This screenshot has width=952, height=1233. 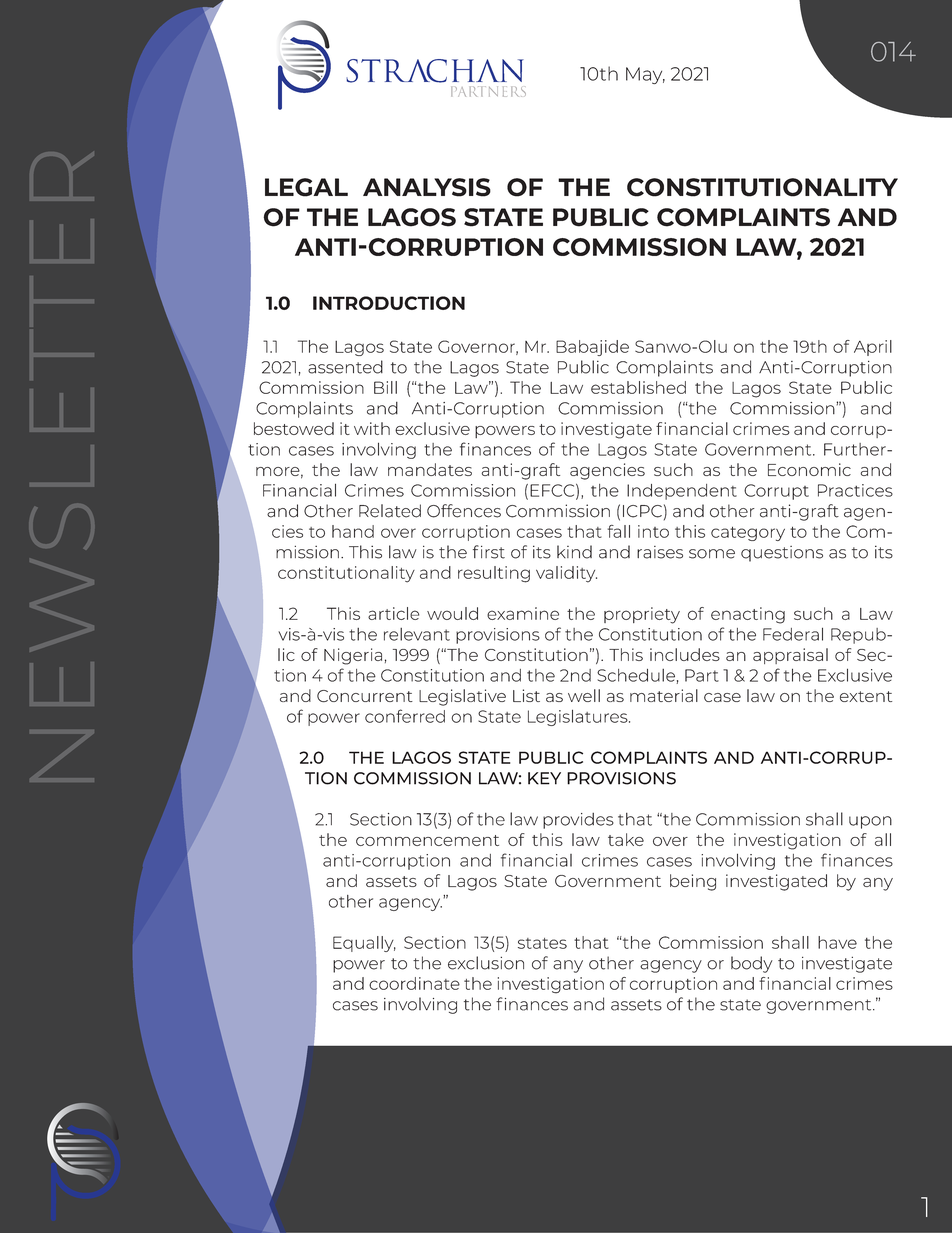 I want to click on established, so click(x=638, y=387).
